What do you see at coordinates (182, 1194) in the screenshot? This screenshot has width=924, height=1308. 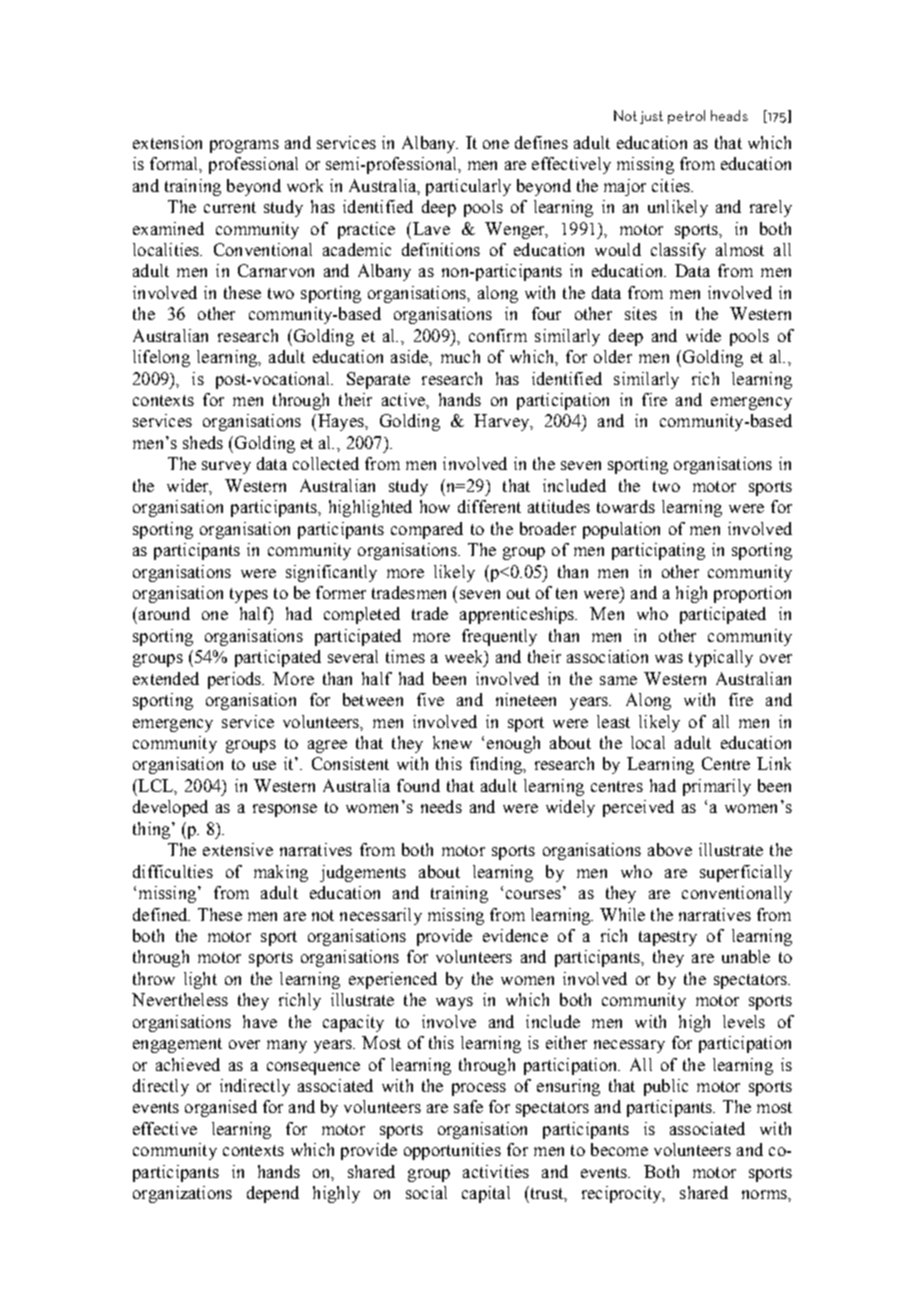 I see `organizations` at bounding box center [182, 1194].
